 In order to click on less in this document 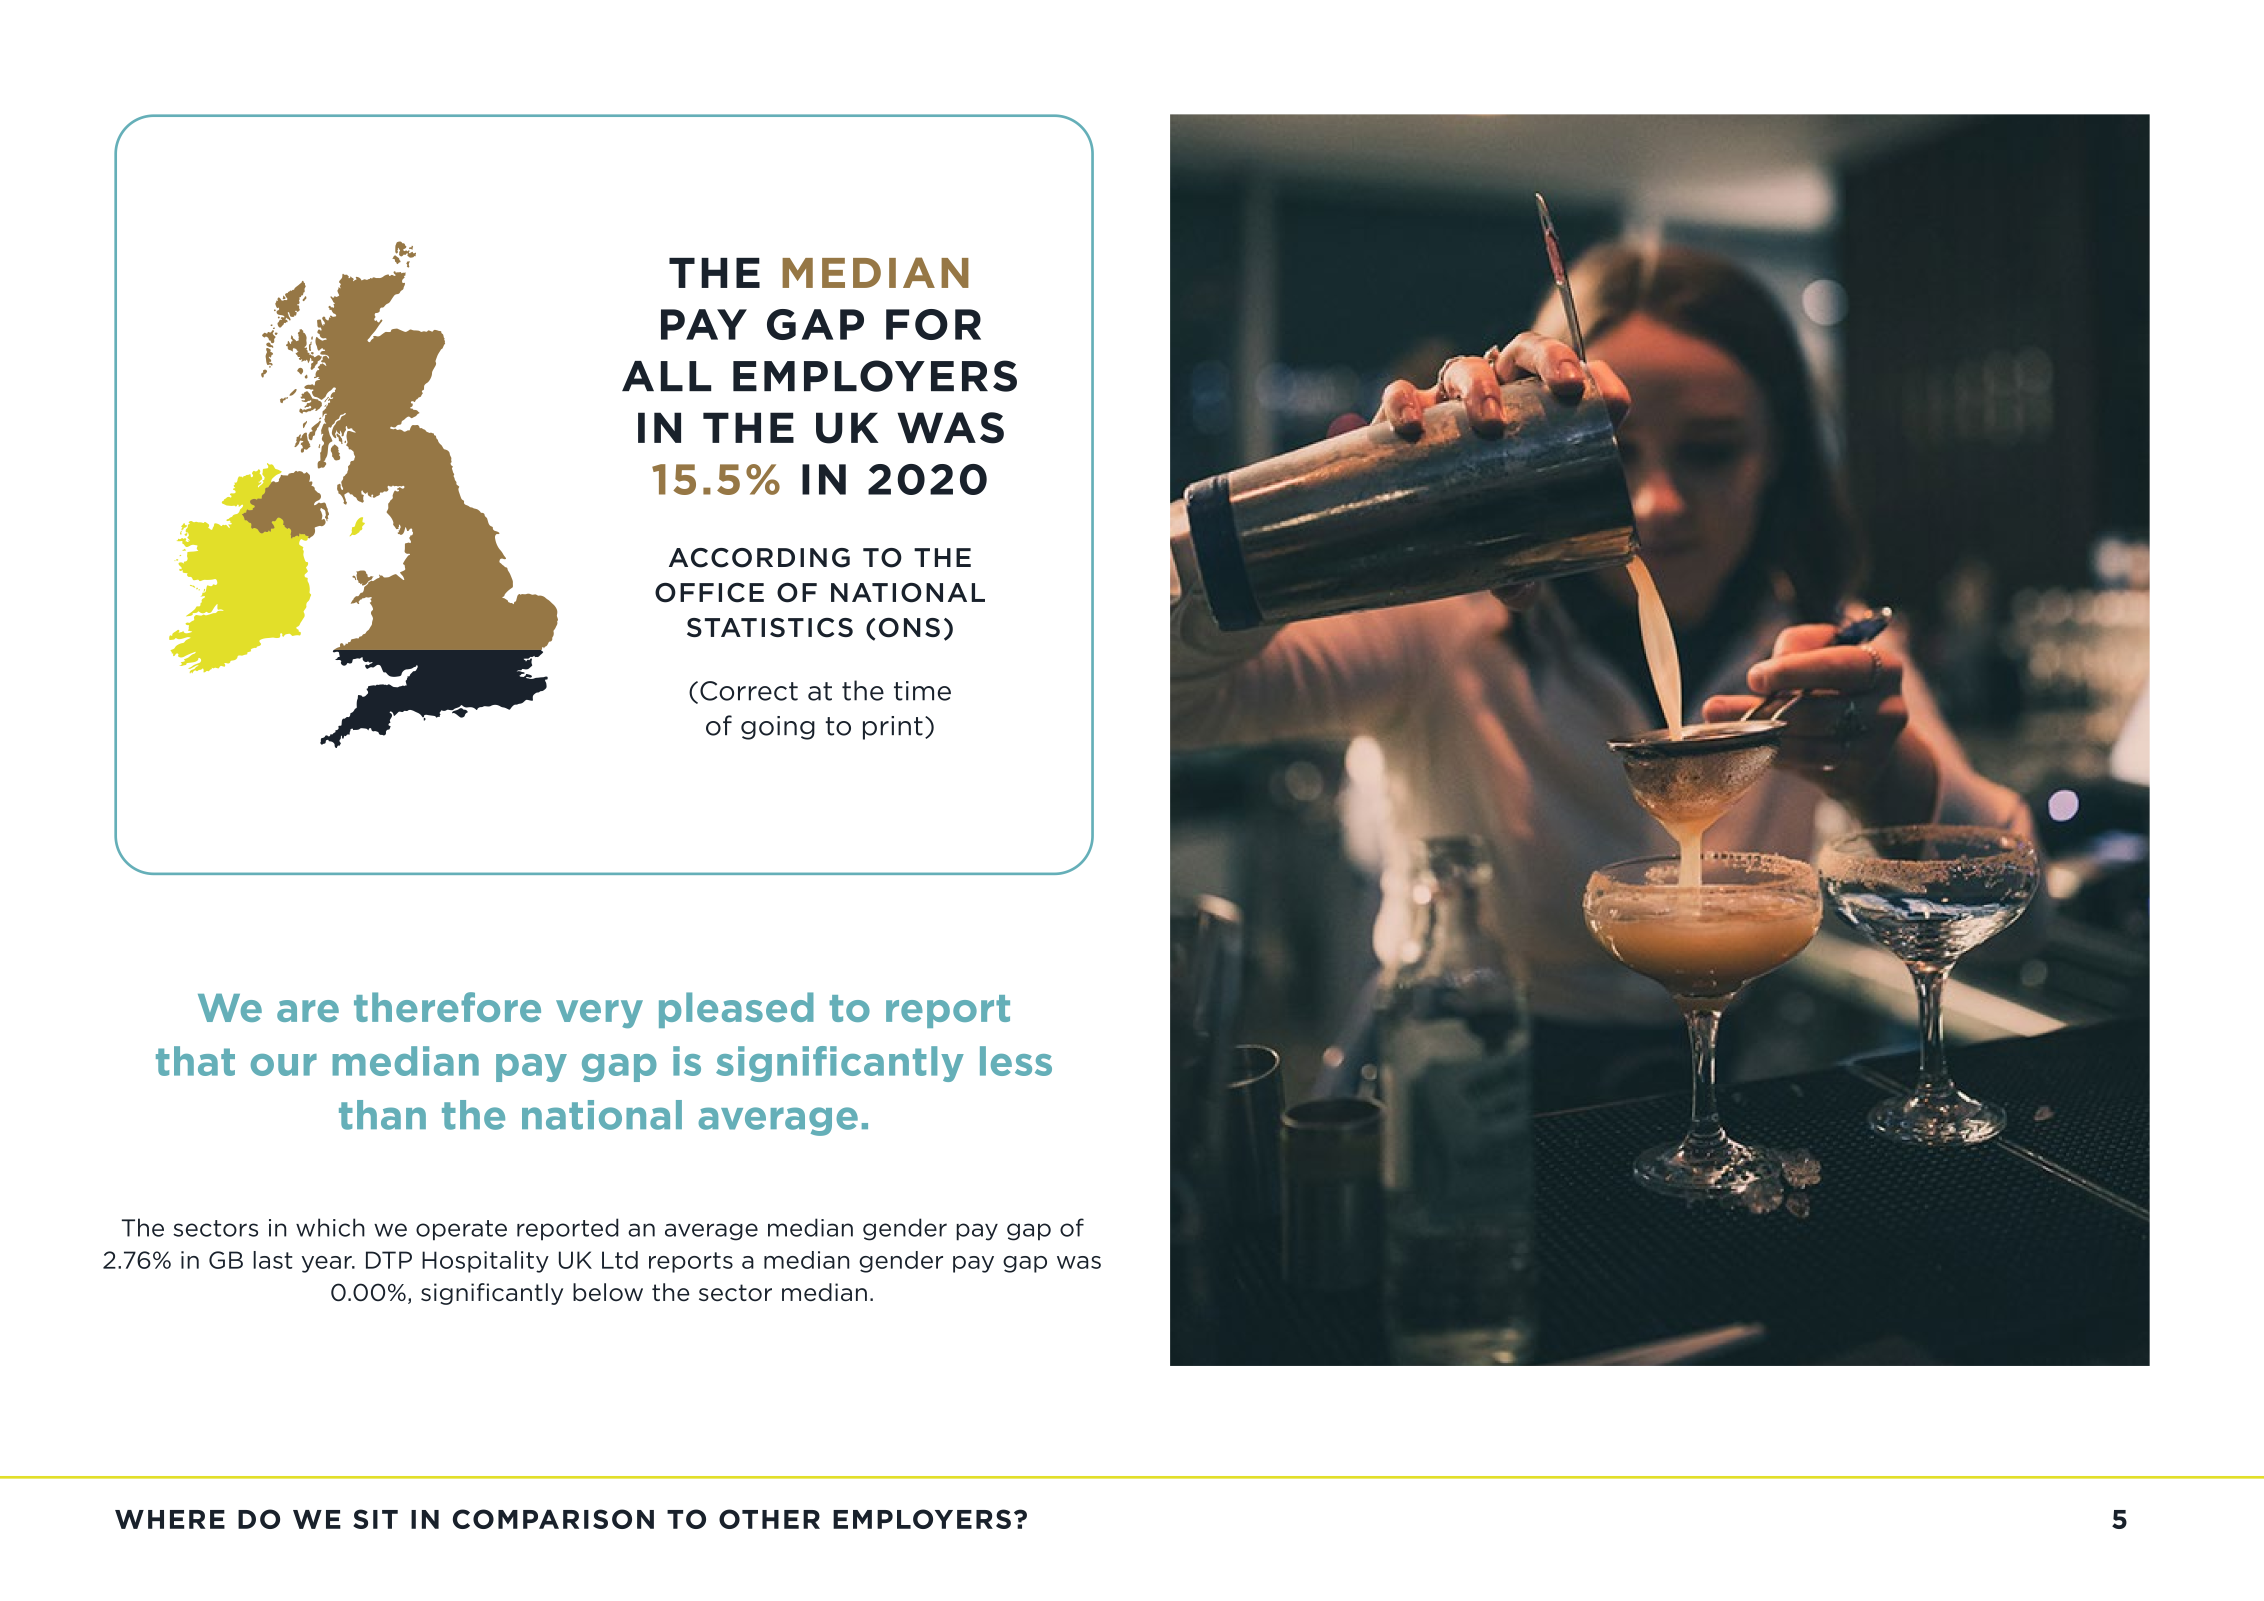, I will do `click(1016, 1061)`.
